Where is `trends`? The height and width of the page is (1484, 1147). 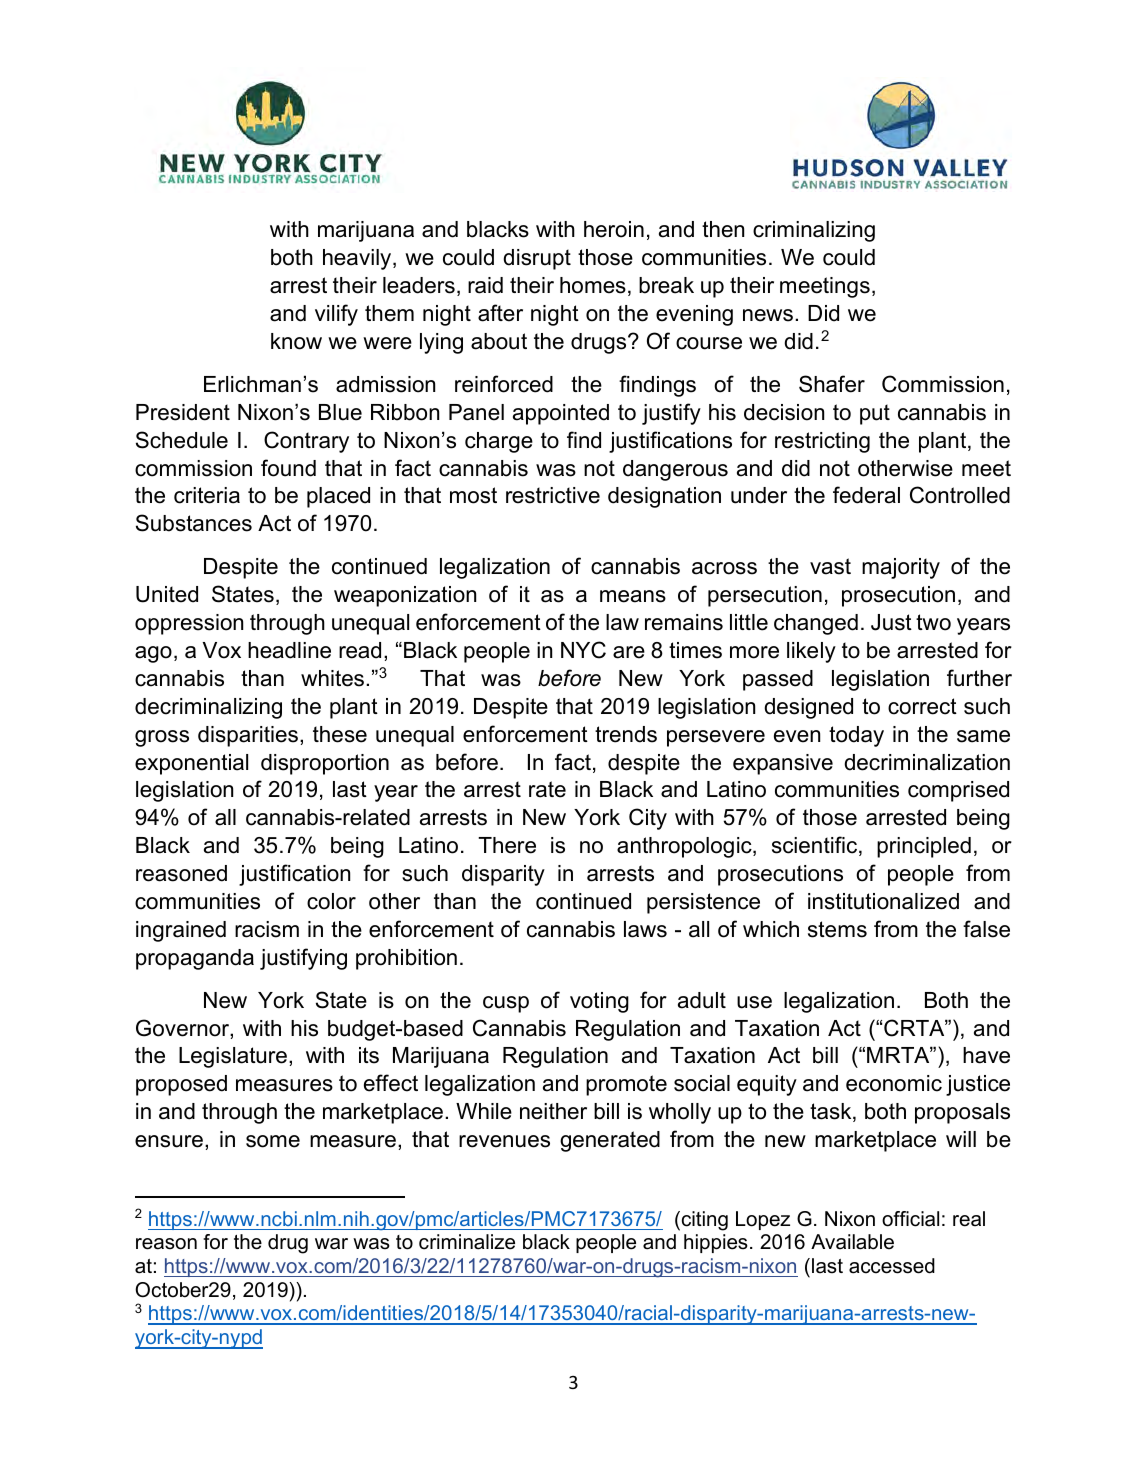
trends is located at coordinates (626, 734).
